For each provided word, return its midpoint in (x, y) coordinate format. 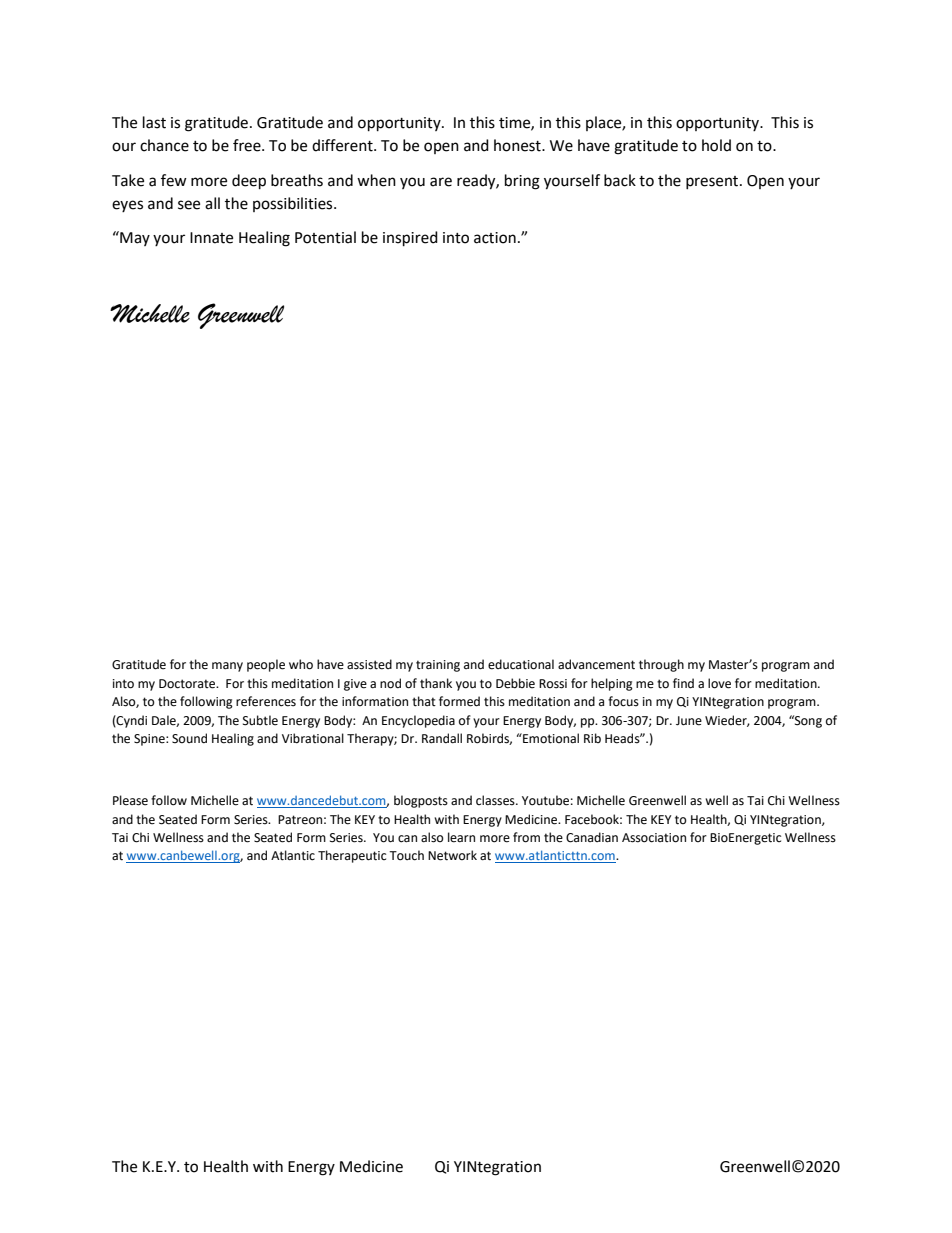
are (441, 182)
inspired (410, 239)
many (227, 667)
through (661, 665)
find (683, 683)
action (495, 238)
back (620, 180)
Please (130, 800)
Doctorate (188, 684)
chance (164, 145)
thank (436, 683)
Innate (211, 238)
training (438, 666)
